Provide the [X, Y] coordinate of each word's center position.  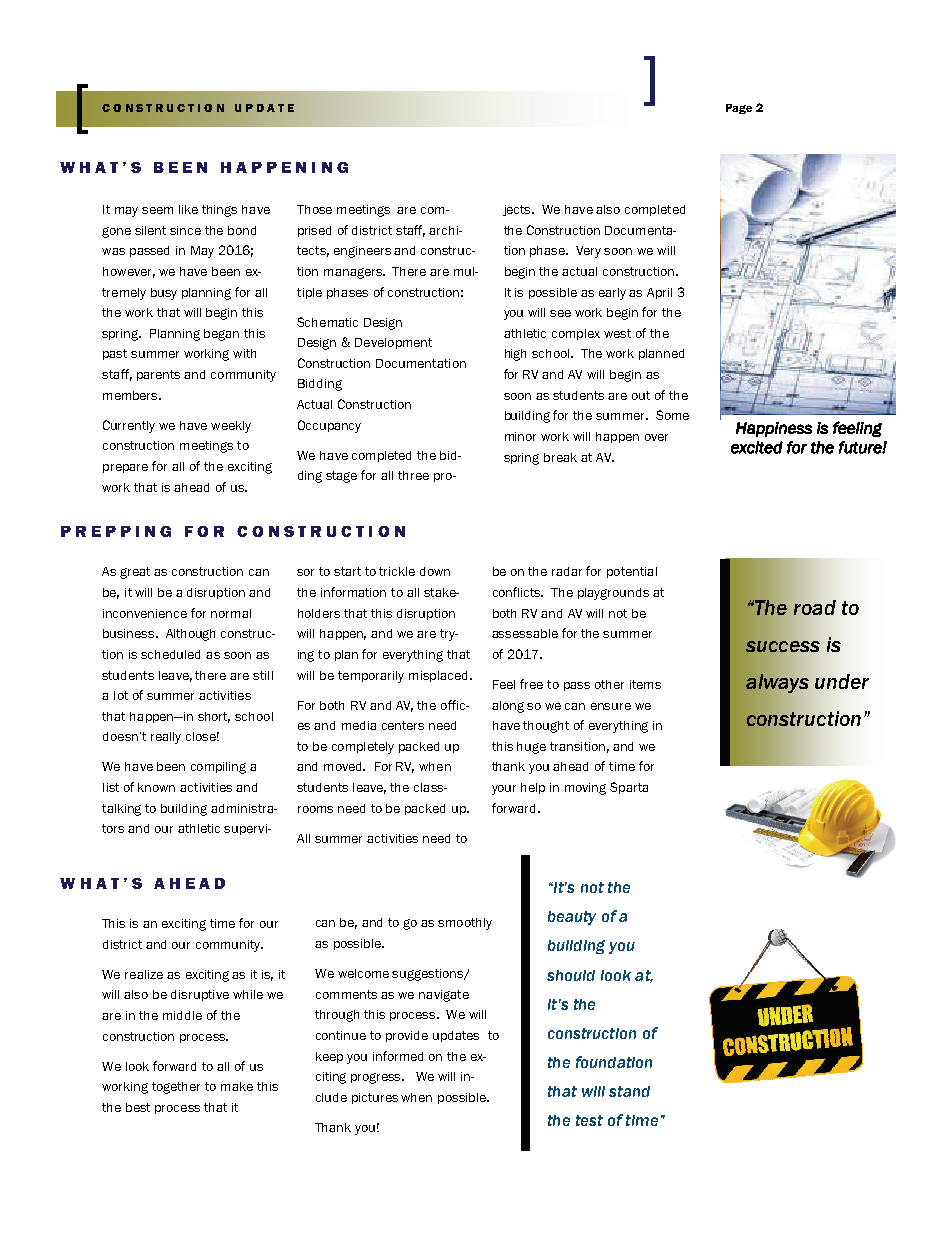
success [783, 646]
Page [739, 109]
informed [398, 1056]
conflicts [518, 592]
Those [314, 209]
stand [629, 1091]
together [176, 1088]
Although [190, 635]
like [188, 209]
